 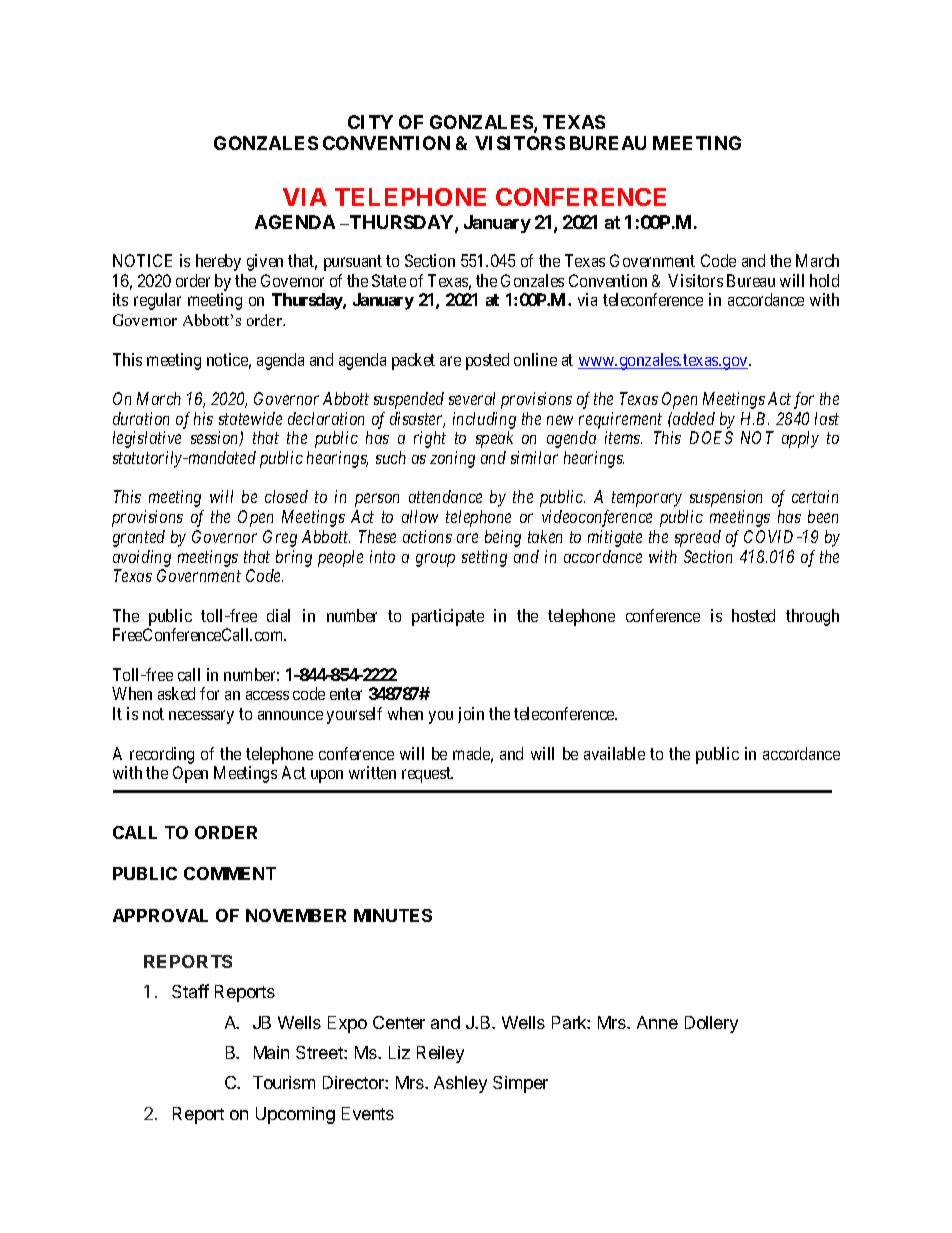 What do you see at coordinates (218, 262) in the screenshot?
I see `hereby` at bounding box center [218, 262].
